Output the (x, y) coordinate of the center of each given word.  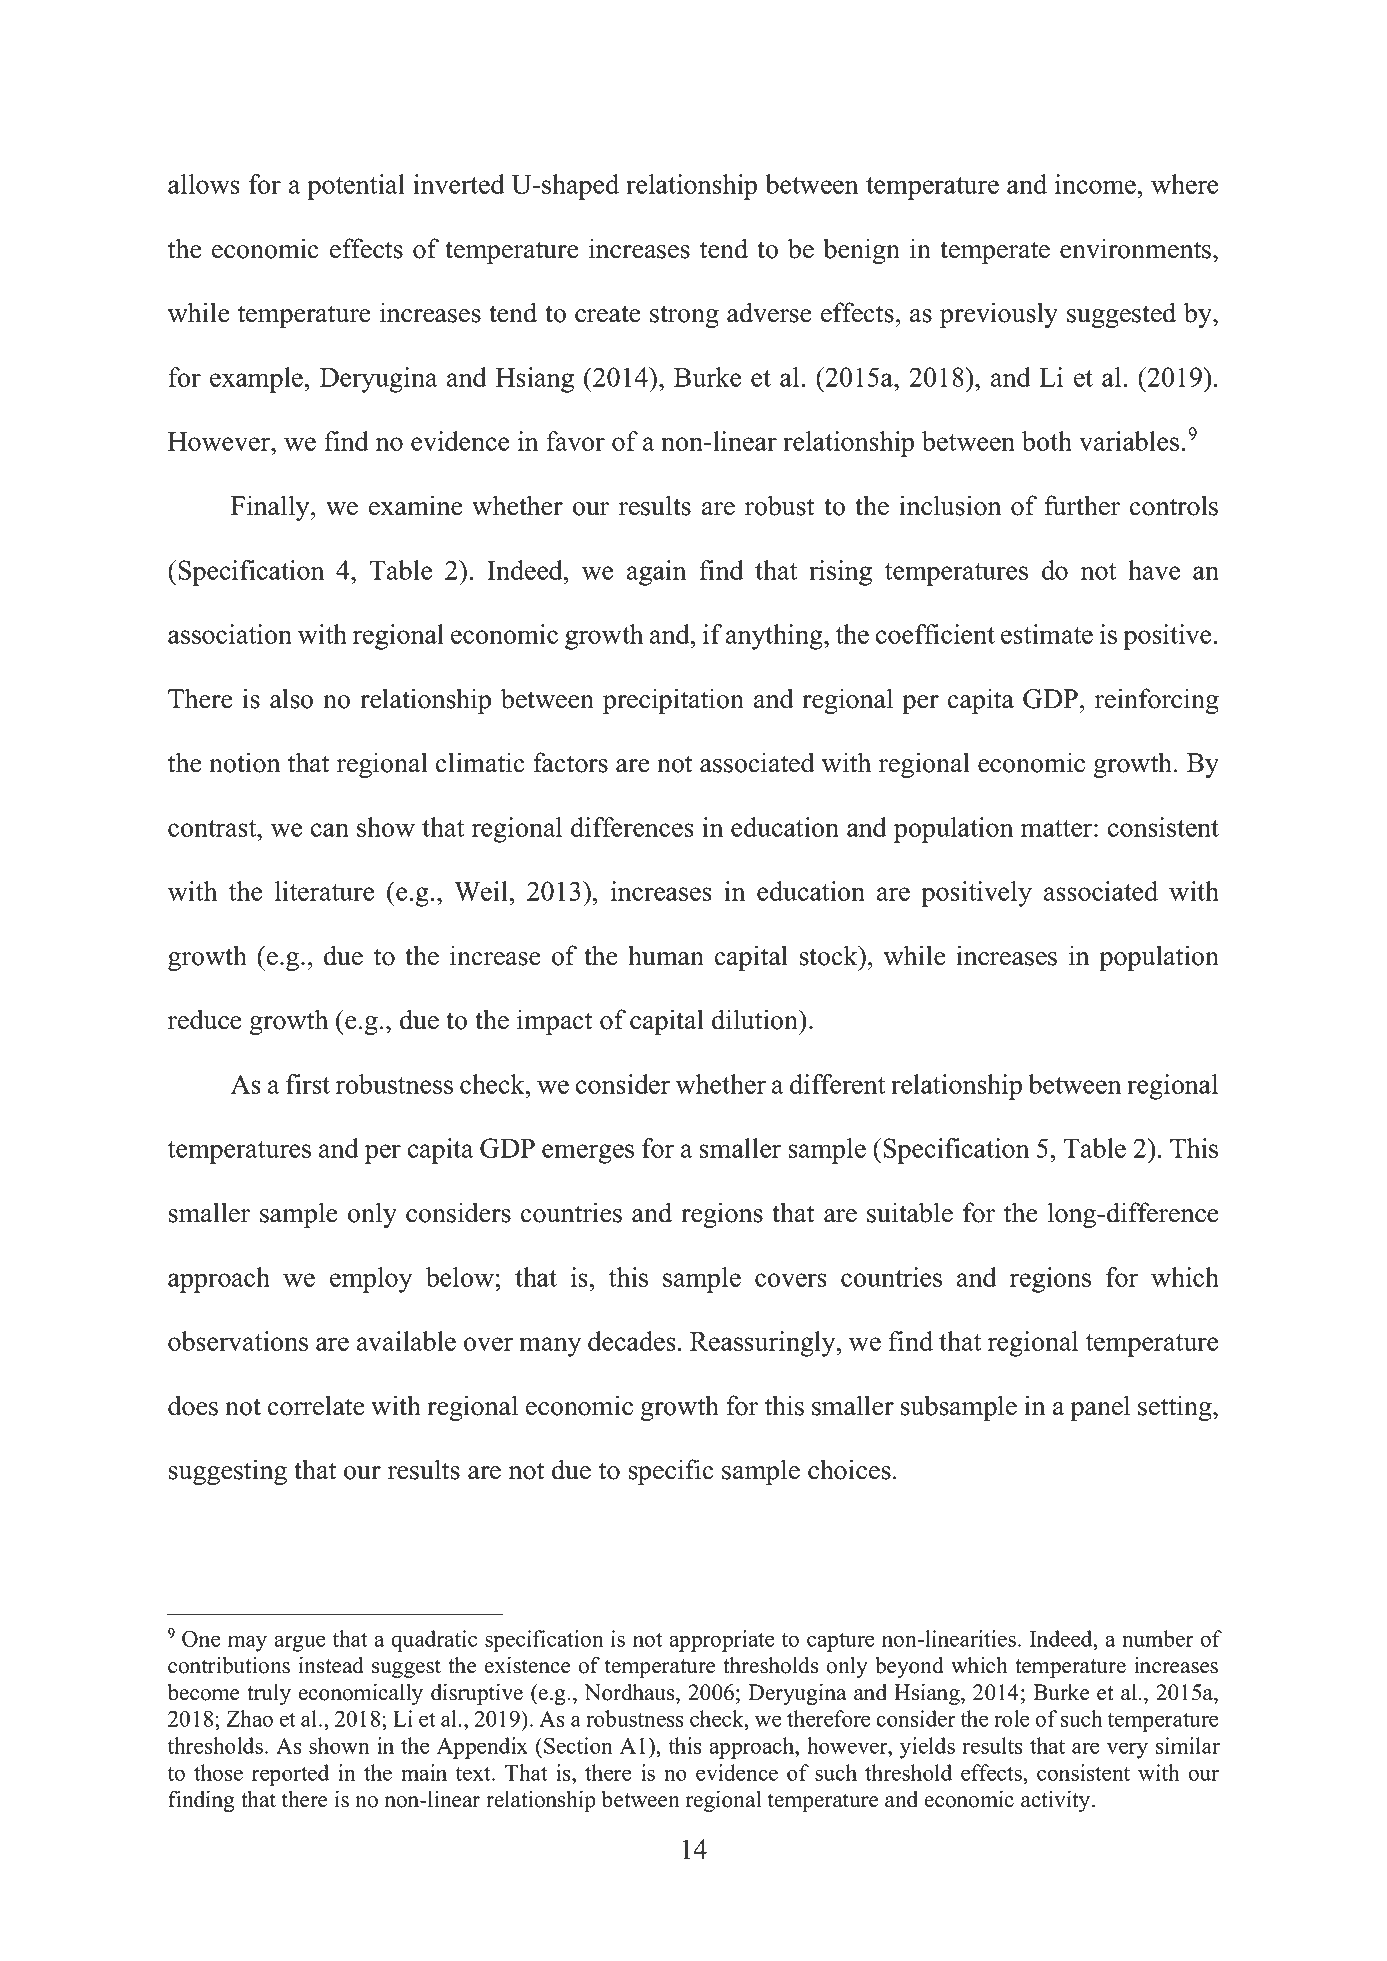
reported (290, 1775)
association (230, 634)
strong (684, 316)
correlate (316, 1405)
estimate (1047, 634)
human (666, 955)
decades (632, 1341)
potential (356, 187)
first (308, 1084)
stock (829, 955)
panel (1100, 1408)
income (1095, 184)
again (656, 573)
